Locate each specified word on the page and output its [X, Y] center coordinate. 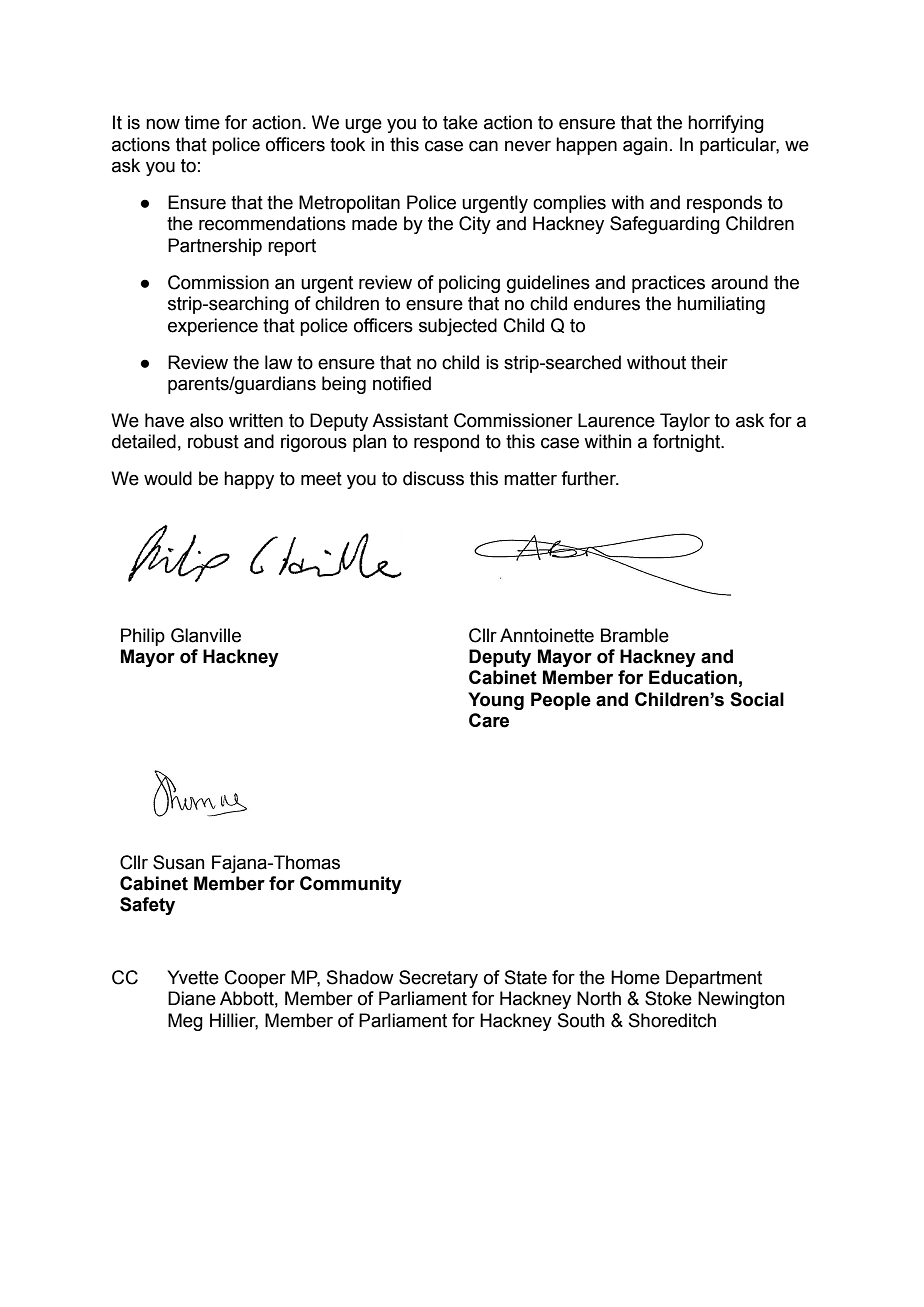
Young [496, 701]
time [202, 122]
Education [693, 677]
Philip [143, 637]
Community [351, 885]
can [483, 146]
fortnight [688, 443]
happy [249, 480]
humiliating [721, 305]
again [645, 146]
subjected [458, 327]
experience [213, 327]
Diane [192, 998]
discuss [433, 478]
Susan [178, 862]
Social [757, 699]
